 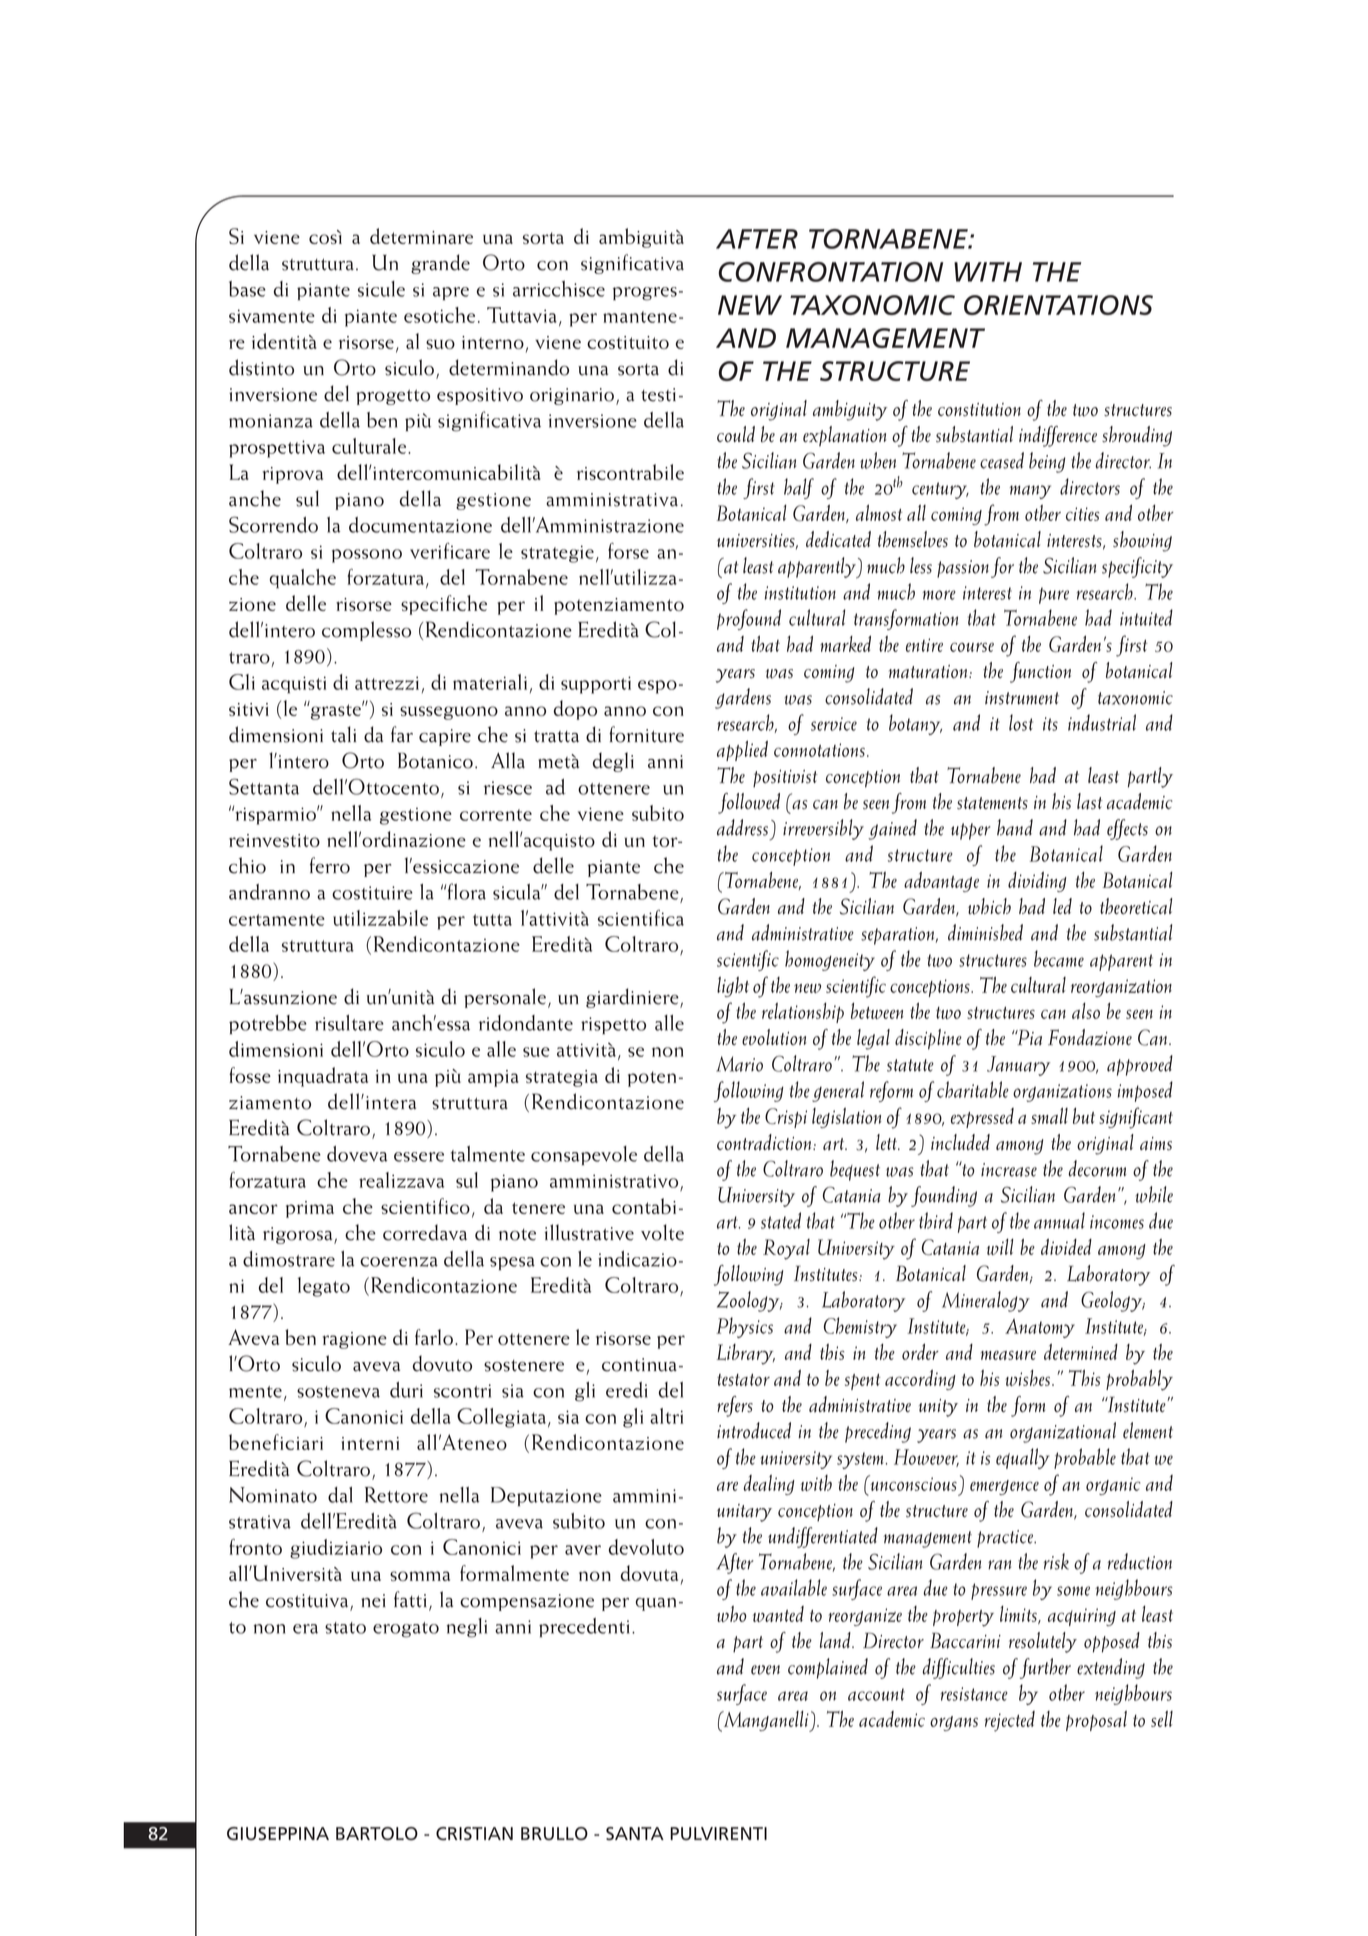 I want to click on CONFRONTATION, so click(x=831, y=272).
